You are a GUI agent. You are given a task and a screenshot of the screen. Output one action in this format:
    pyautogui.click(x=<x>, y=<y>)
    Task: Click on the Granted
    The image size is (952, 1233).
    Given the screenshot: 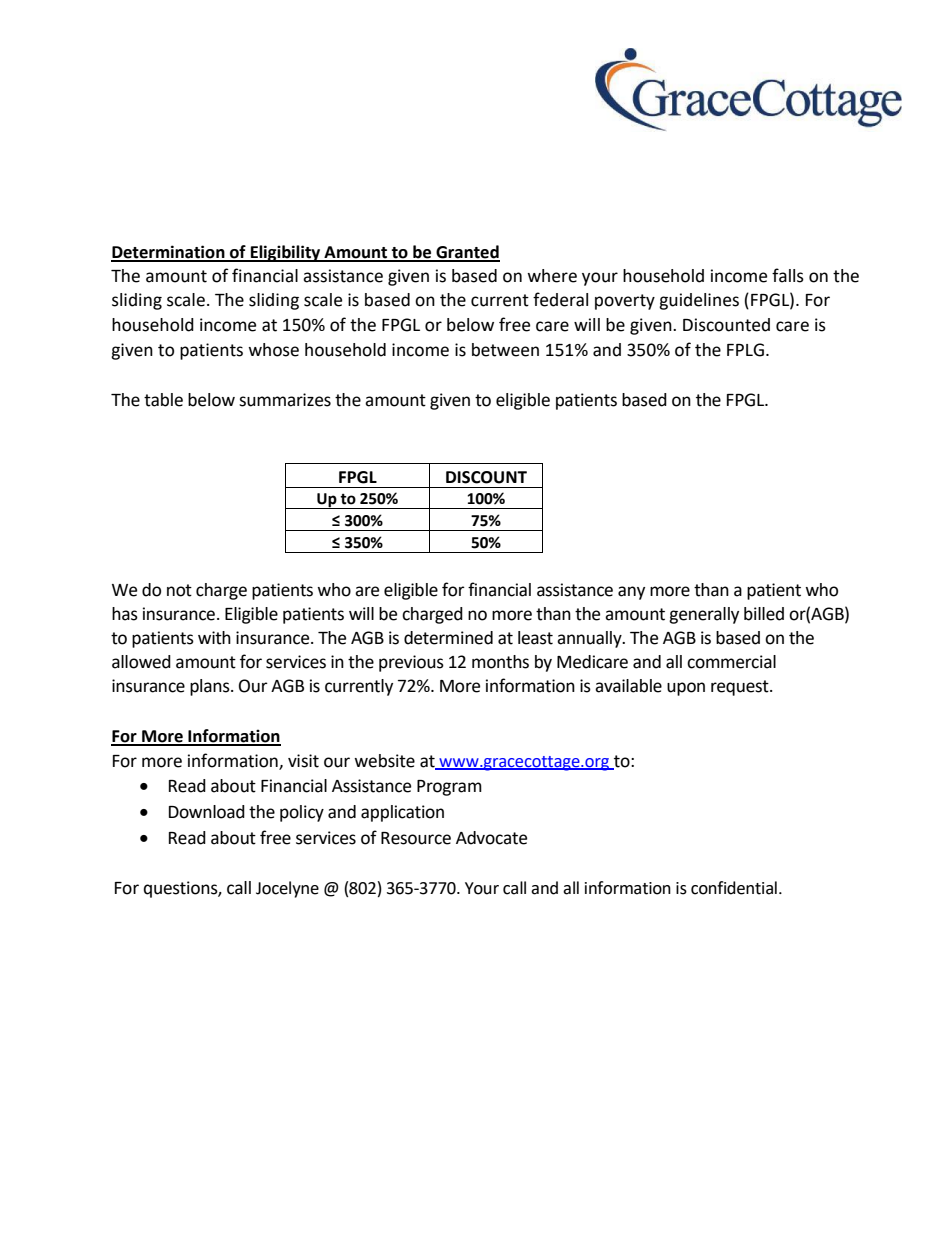 What is the action you would take?
    pyautogui.click(x=467, y=253)
